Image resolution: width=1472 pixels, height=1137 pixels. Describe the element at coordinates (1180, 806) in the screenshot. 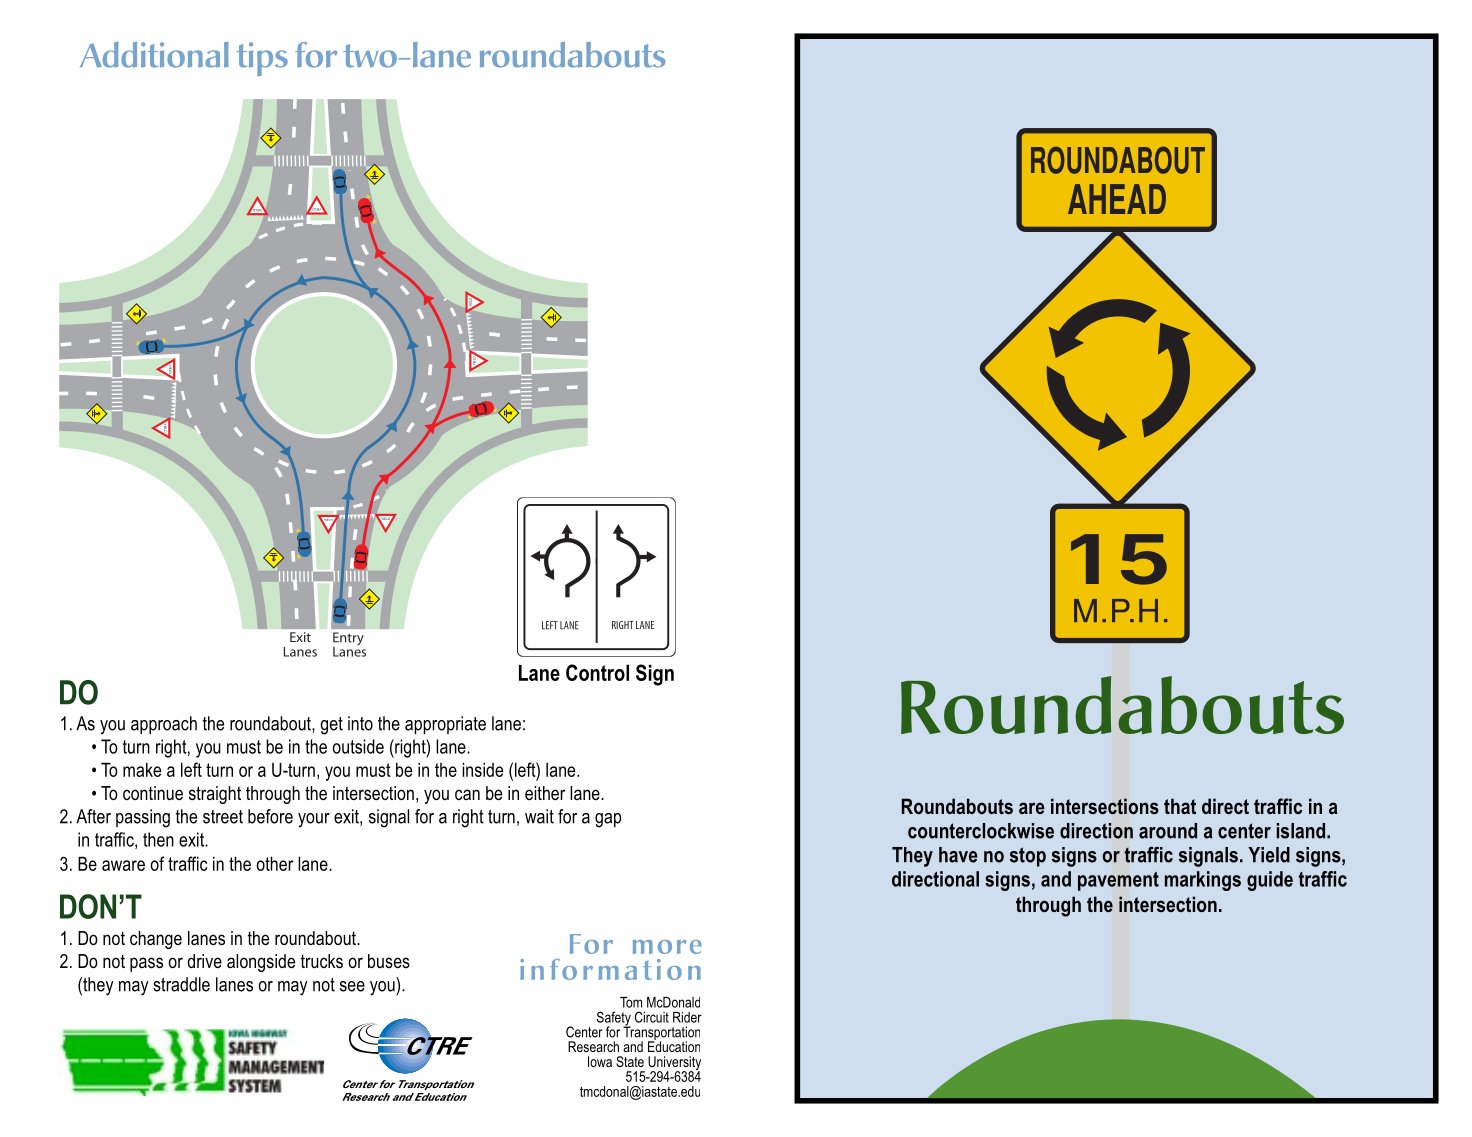

I see `that` at that location.
